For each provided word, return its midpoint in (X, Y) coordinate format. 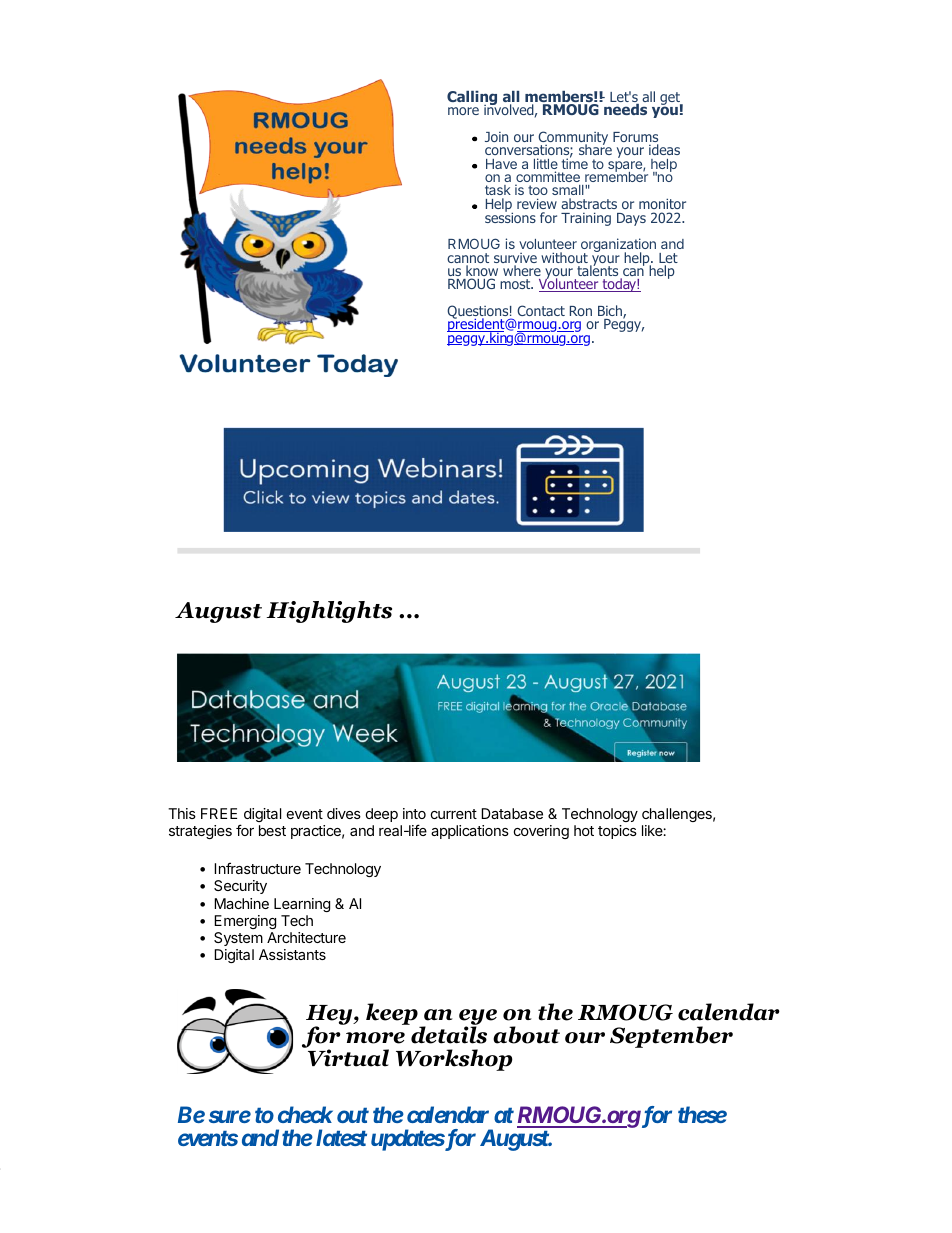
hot (584, 830)
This (182, 813)
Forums (635, 138)
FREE (219, 813)
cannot (468, 259)
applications (470, 832)
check (305, 1114)
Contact (541, 310)
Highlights (329, 612)
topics (617, 832)
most (516, 284)
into (414, 813)
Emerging (245, 922)
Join (496, 137)
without (564, 257)
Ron (581, 311)
